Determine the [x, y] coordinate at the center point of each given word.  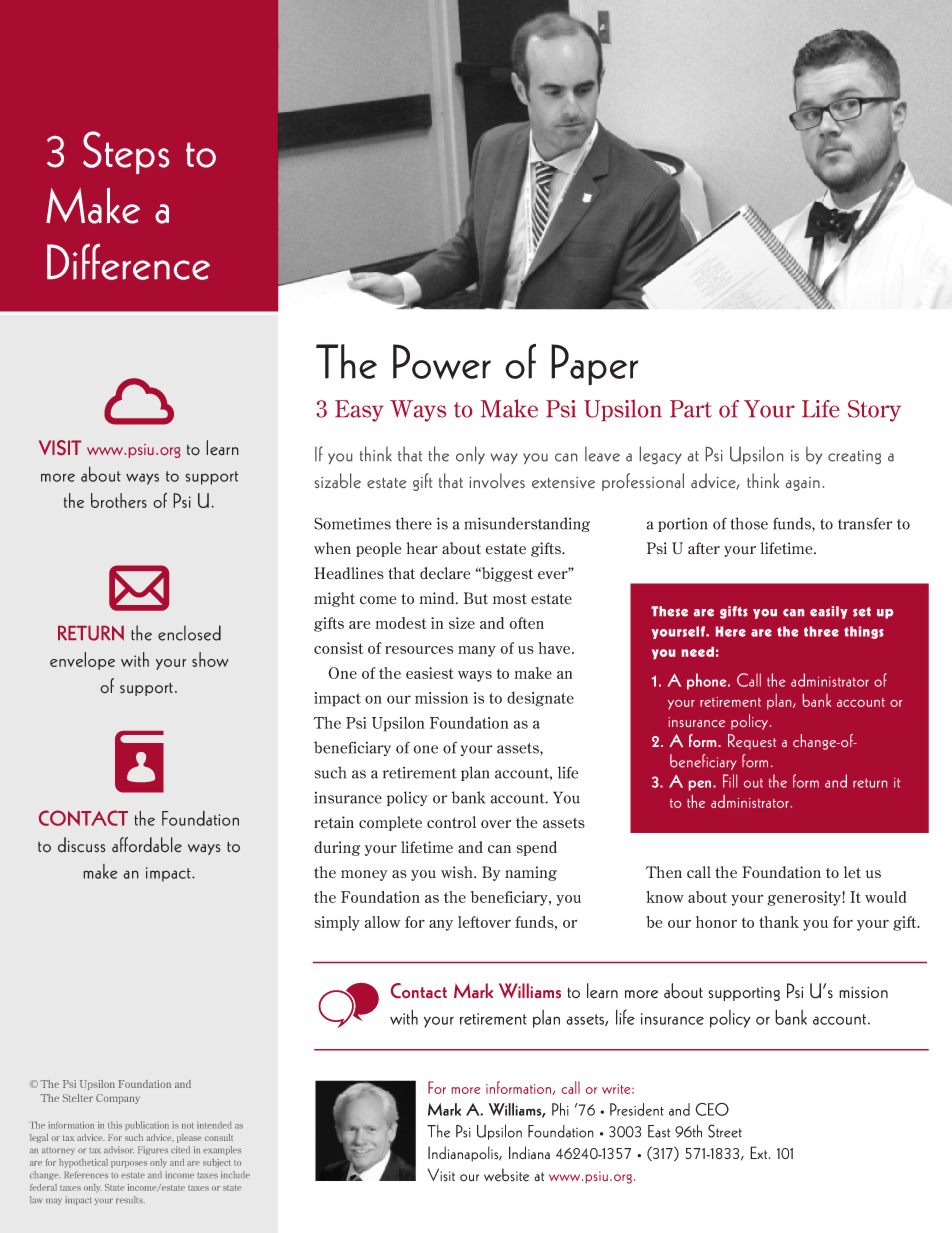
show [210, 659]
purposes [129, 1164]
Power [442, 361]
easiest [430, 673]
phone [708, 681]
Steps [126, 152]
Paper [594, 365]
